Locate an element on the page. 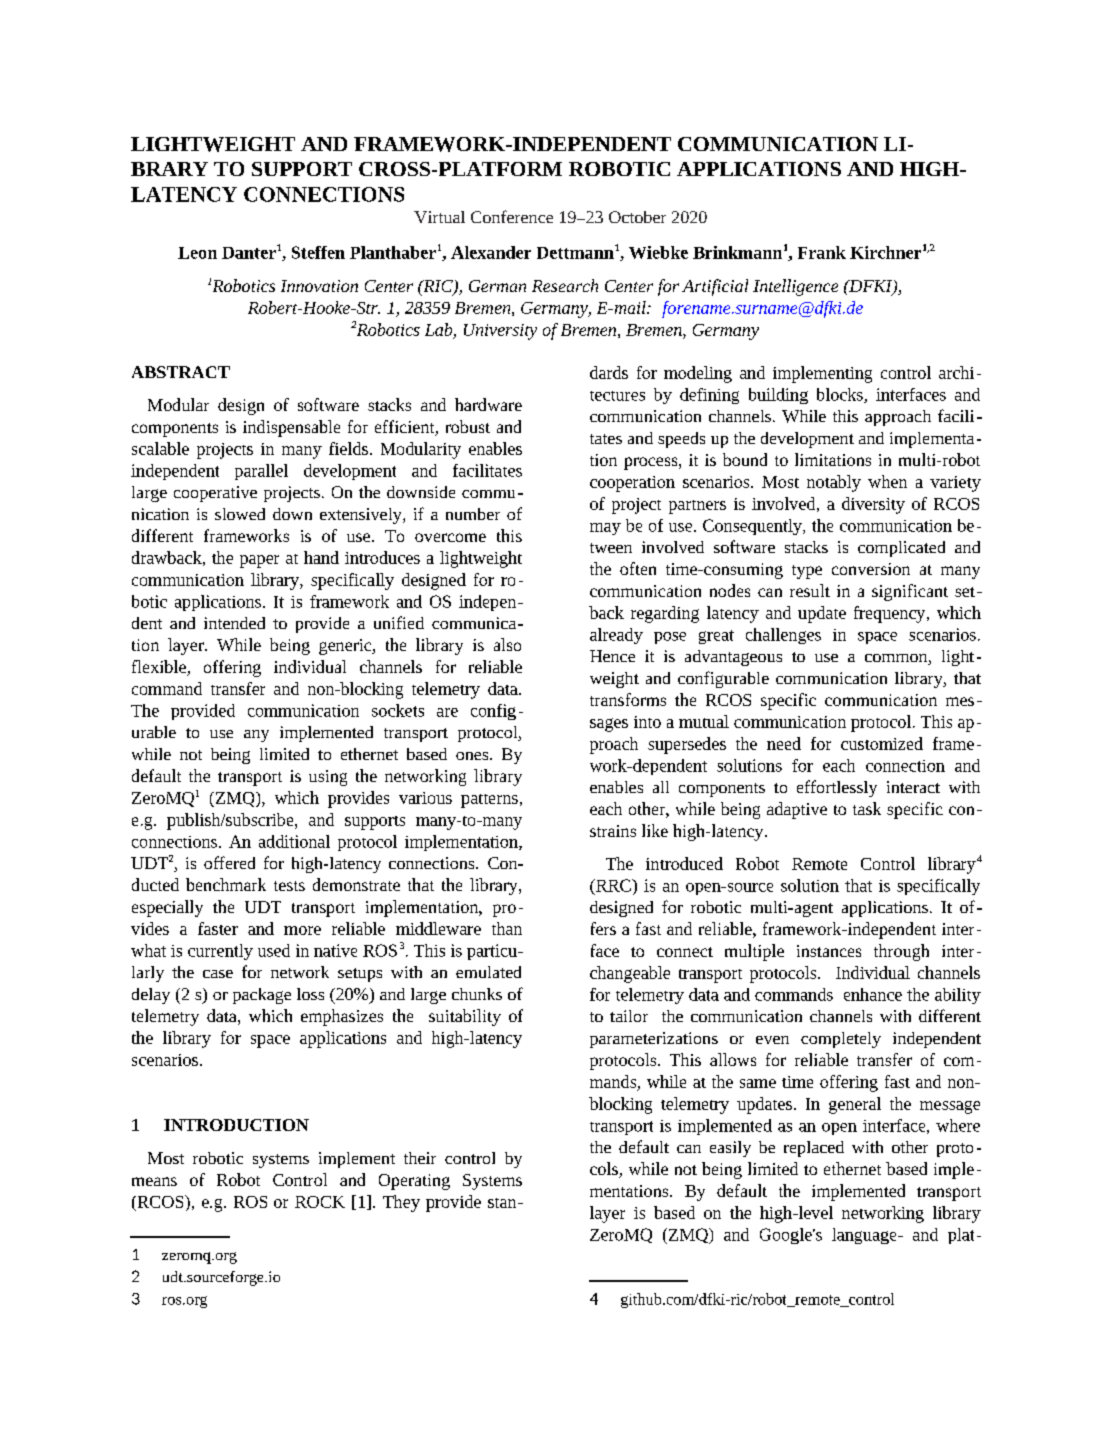 This document has width=1113, height=1440. ROCK is located at coordinates (320, 1202).
